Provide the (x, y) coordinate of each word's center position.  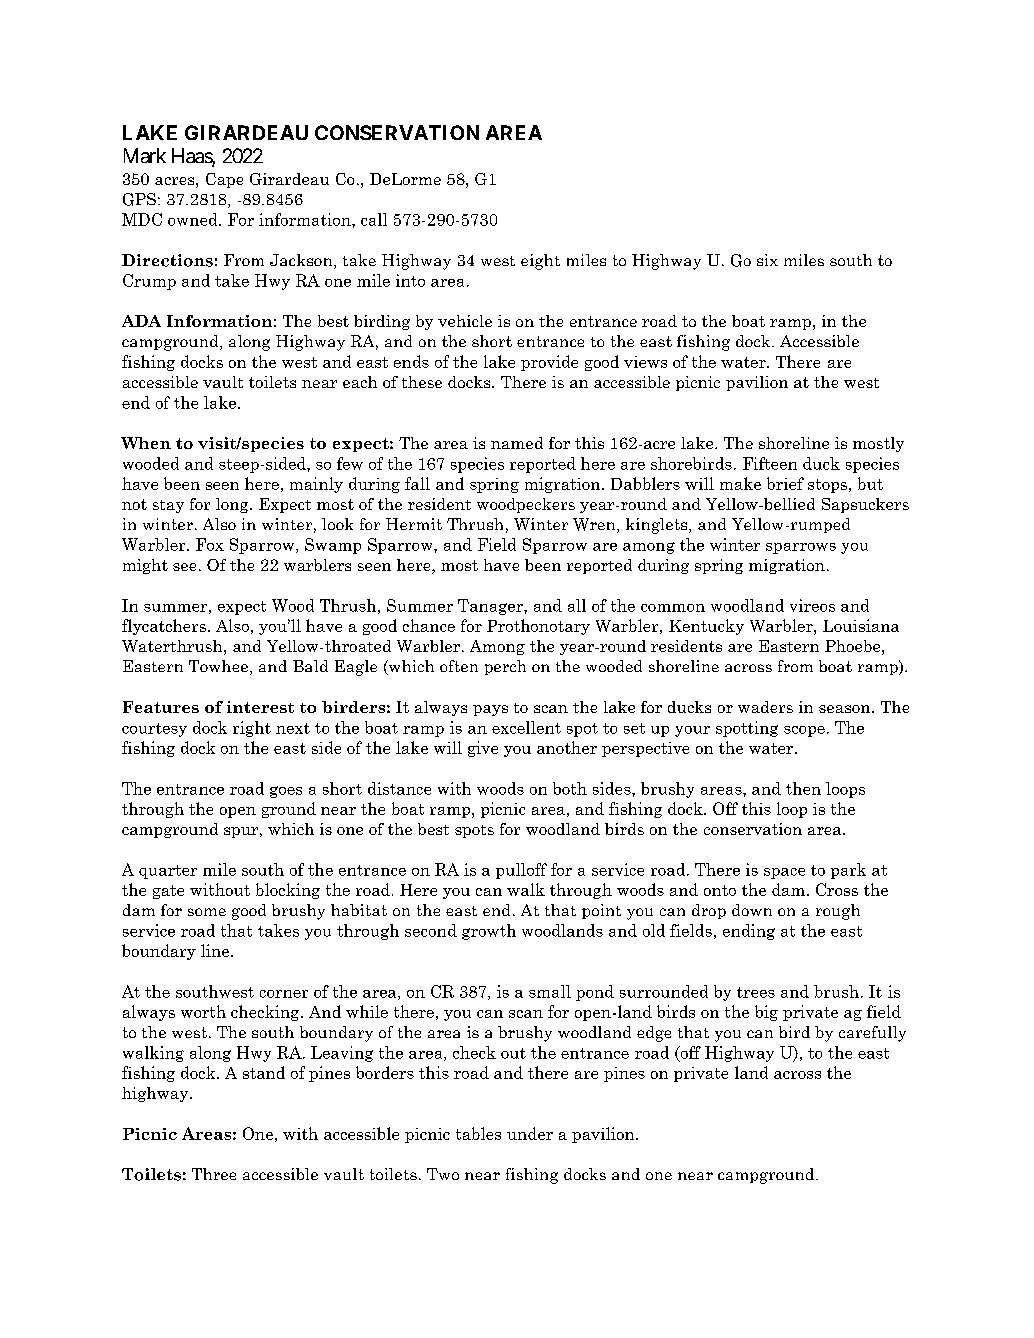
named (517, 443)
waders (765, 707)
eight (540, 262)
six (767, 260)
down (752, 910)
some (207, 912)
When (146, 443)
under (530, 1133)
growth (489, 932)
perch (505, 667)
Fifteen (770, 463)
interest (260, 707)
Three (214, 1174)
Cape (224, 180)
